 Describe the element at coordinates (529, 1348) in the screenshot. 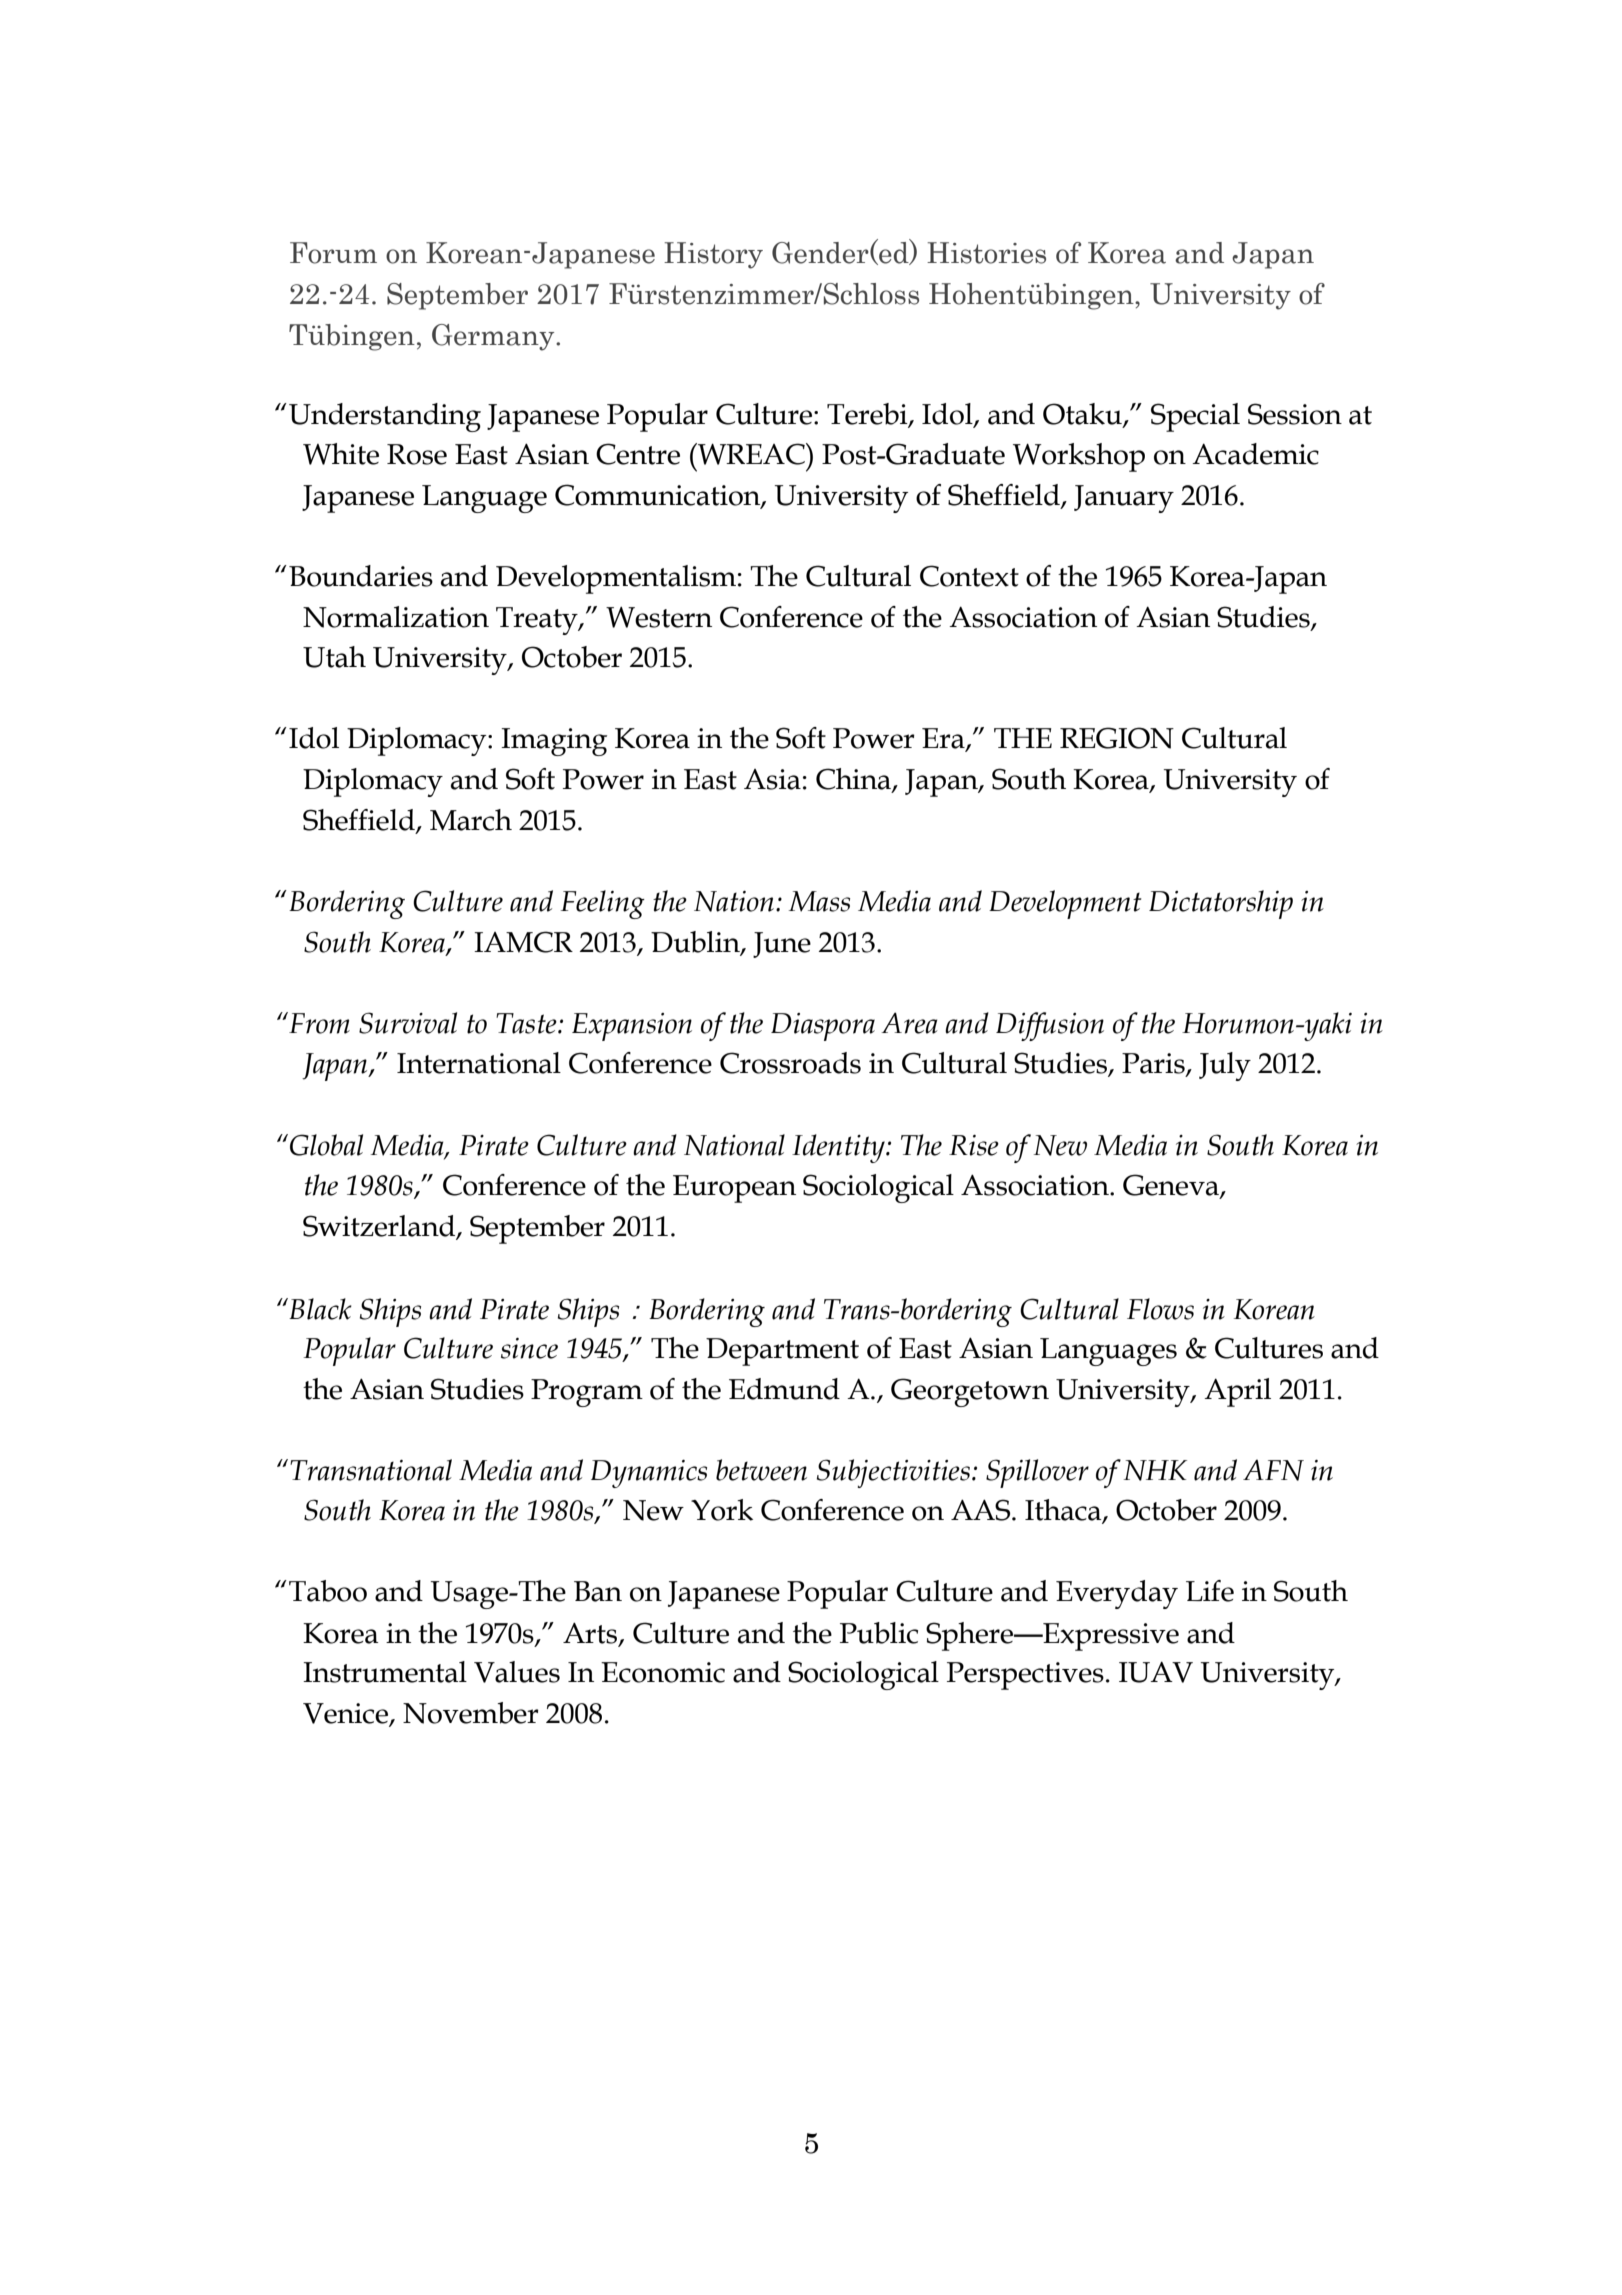

I see `since` at that location.
